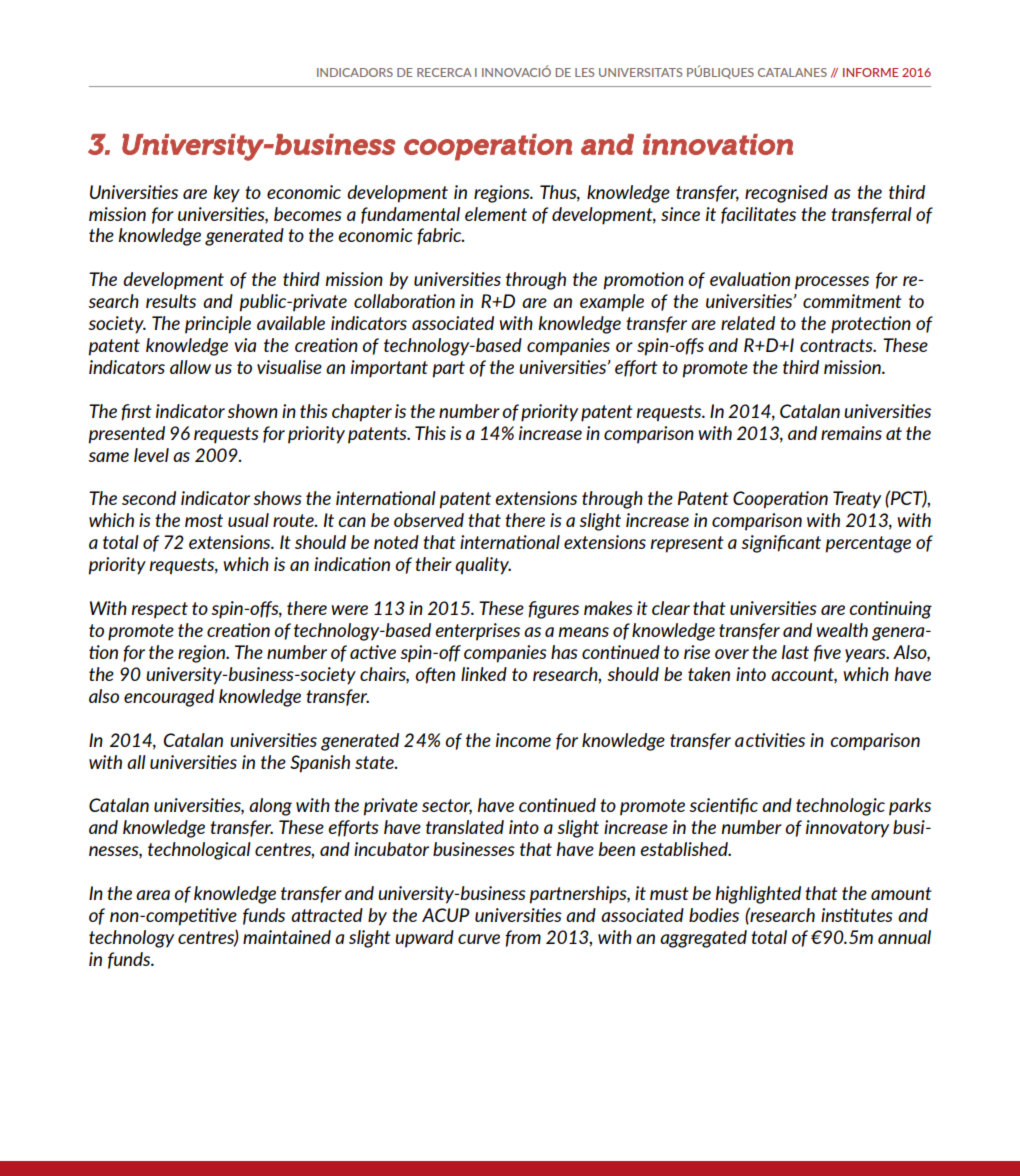  I want to click on observed, so click(429, 520).
